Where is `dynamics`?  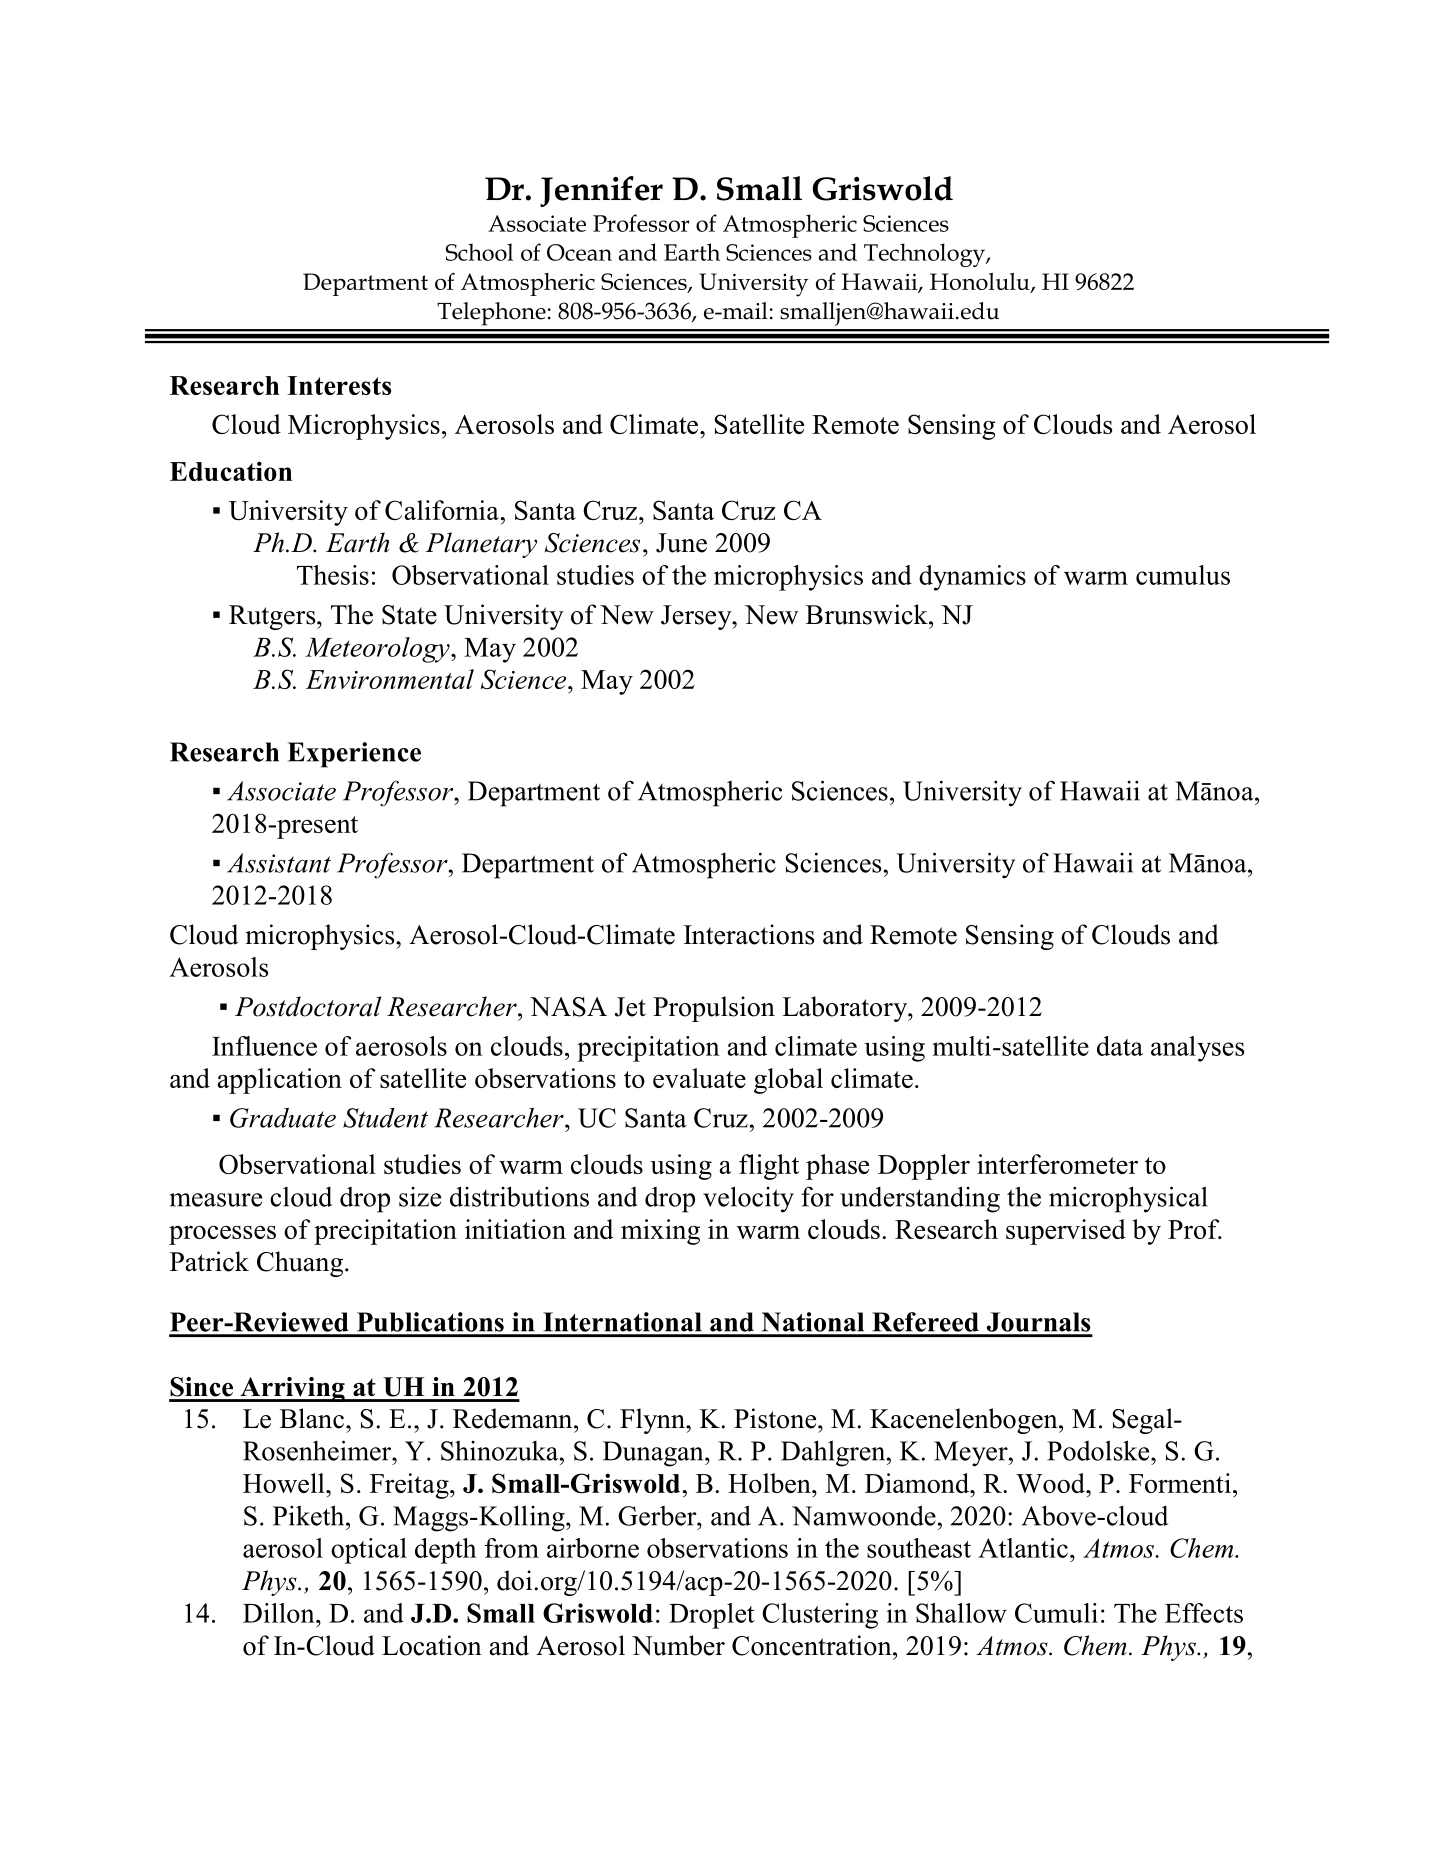
dynamics is located at coordinates (972, 578).
